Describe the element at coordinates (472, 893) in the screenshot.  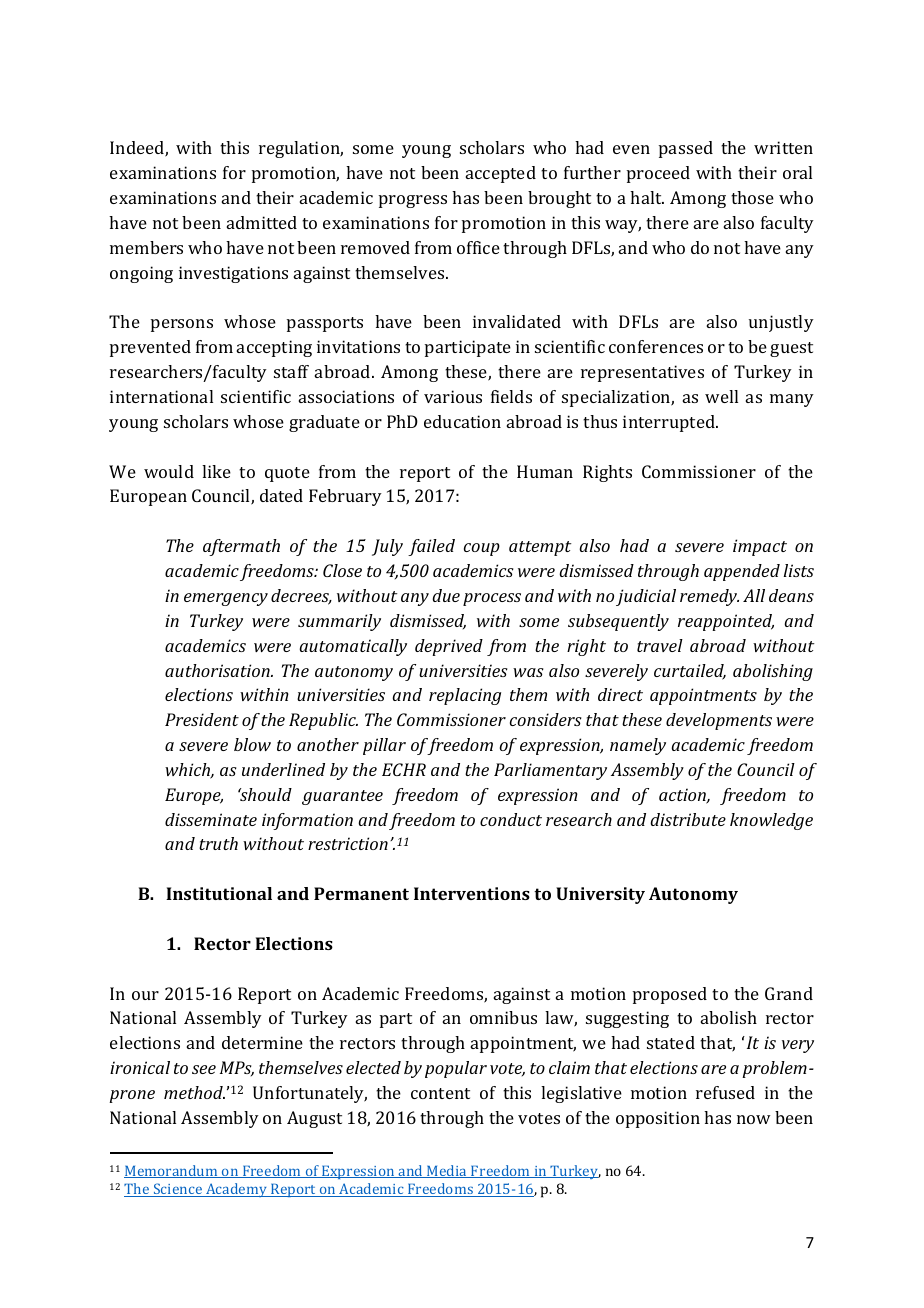
I see `Interventions` at that location.
